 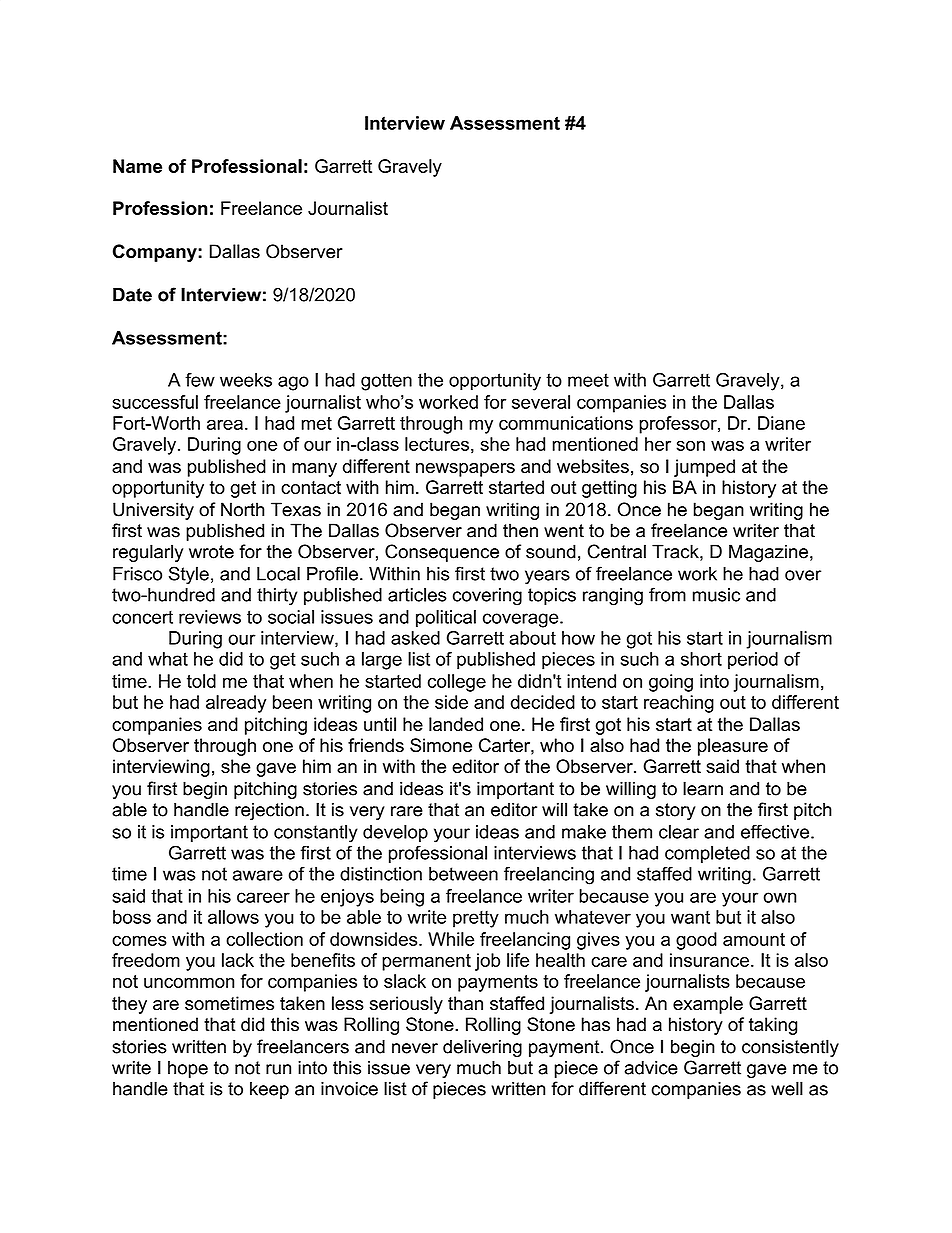 I want to click on delivering, so click(x=482, y=1048).
